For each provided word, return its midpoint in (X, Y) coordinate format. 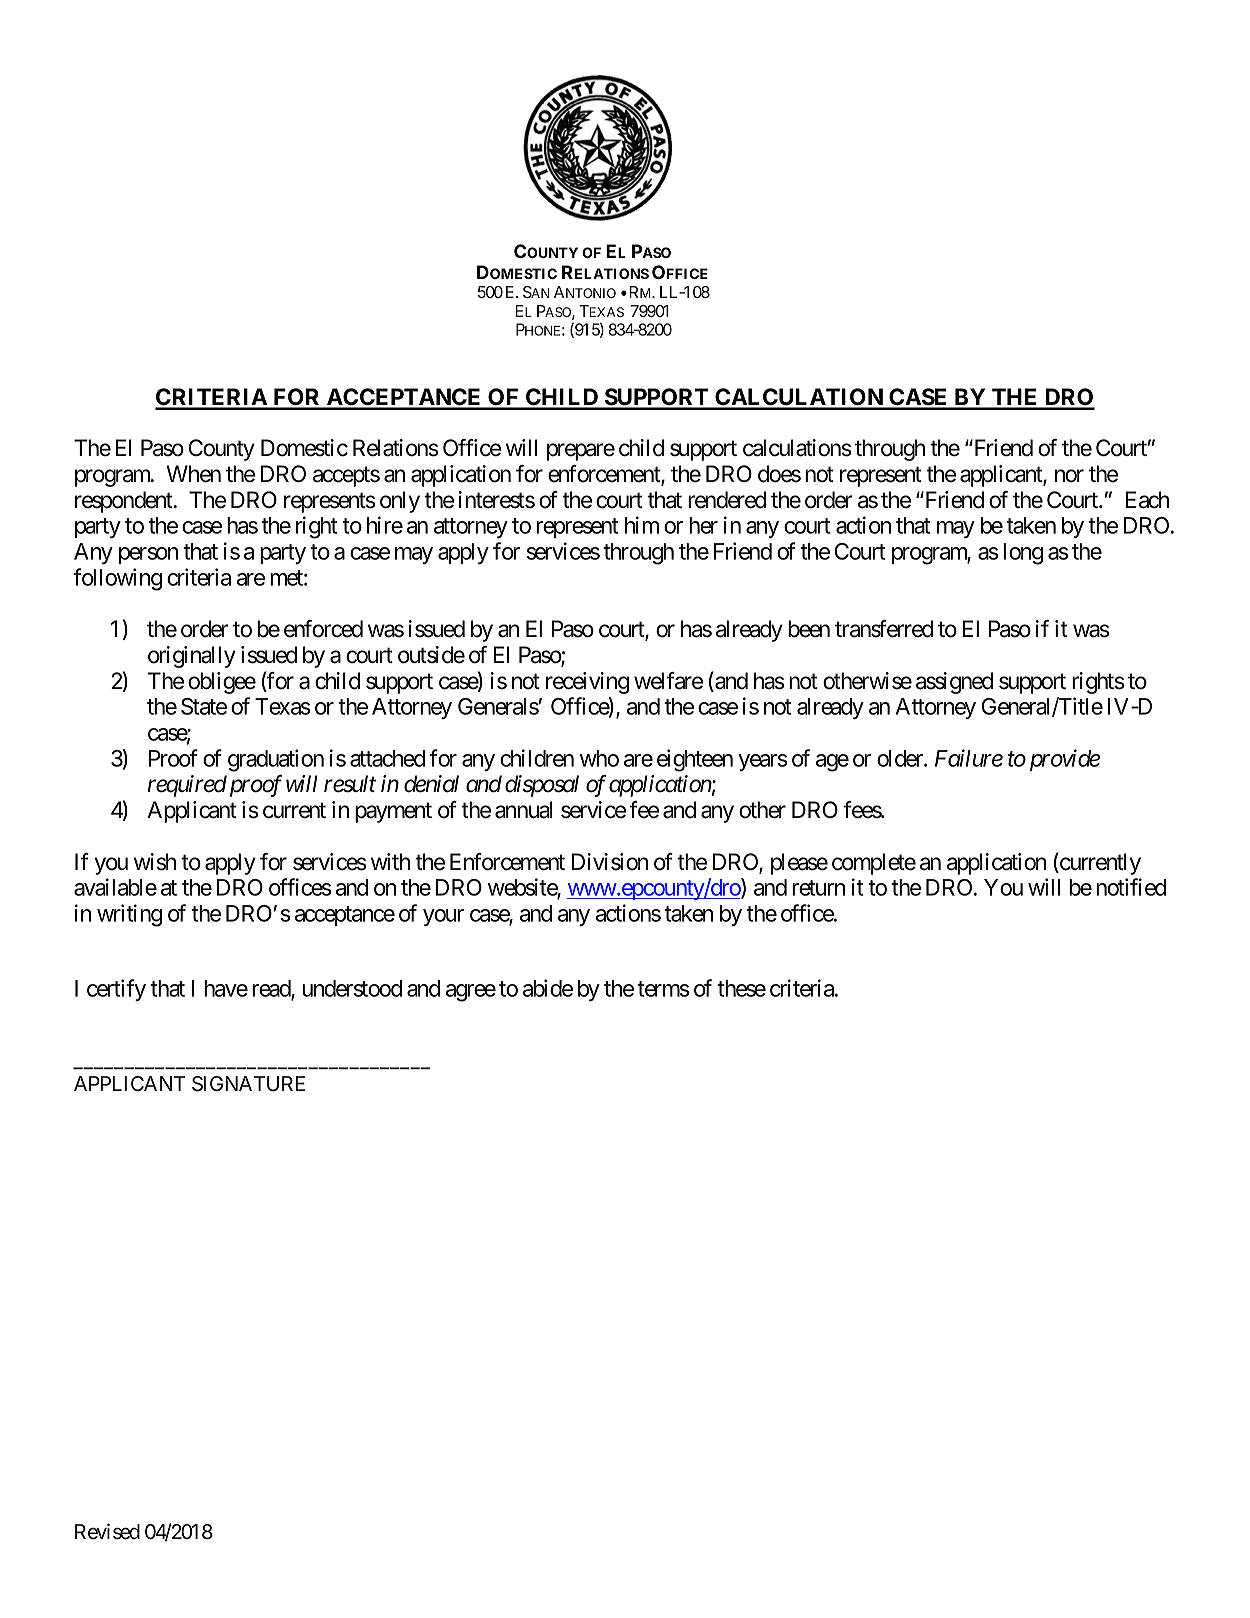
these (741, 988)
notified (1131, 887)
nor (1069, 476)
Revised (107, 1531)
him (642, 525)
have (226, 988)
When (194, 474)
